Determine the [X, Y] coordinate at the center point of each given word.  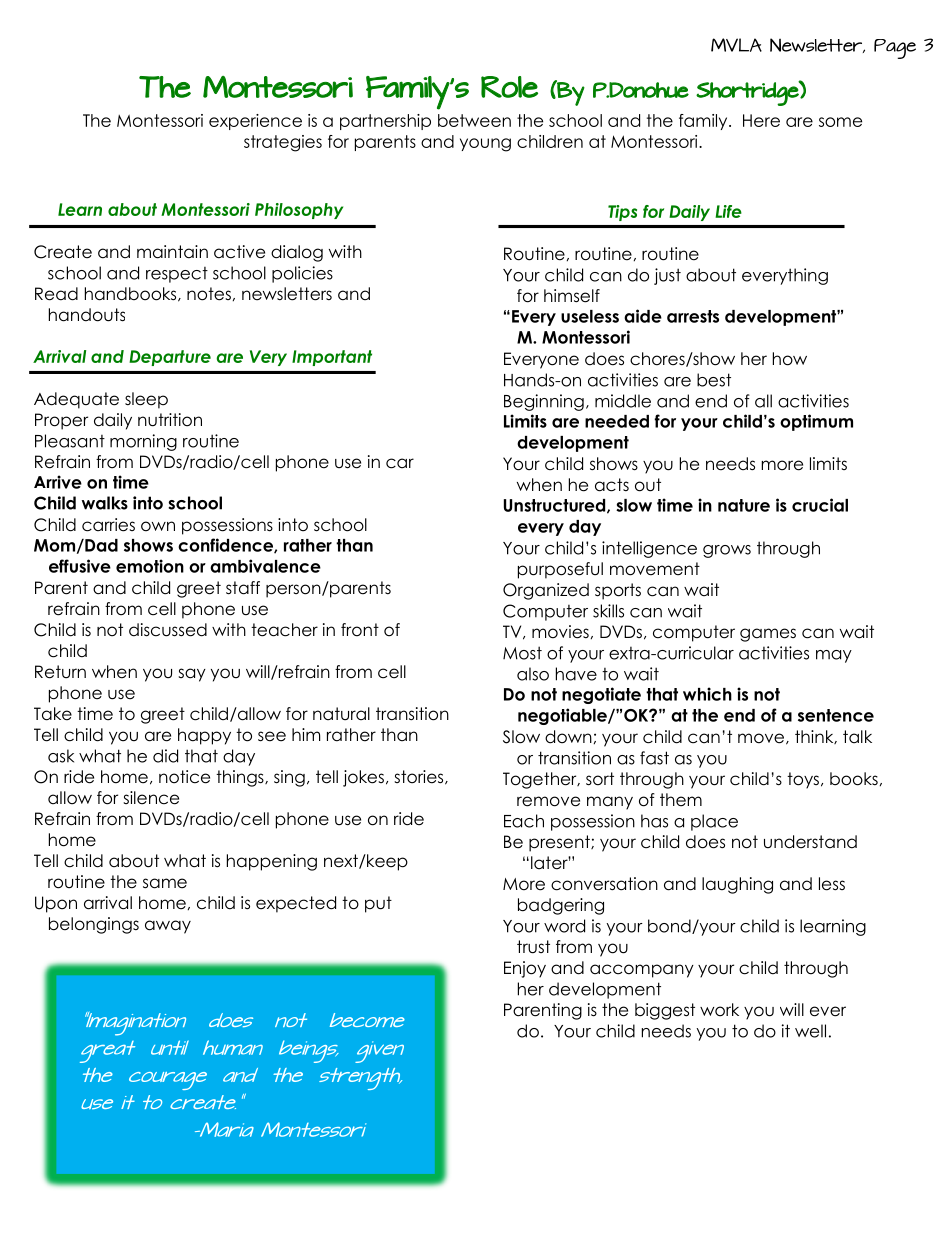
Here [761, 120]
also [533, 674]
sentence [836, 715]
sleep [146, 400]
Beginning [544, 402]
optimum [816, 422]
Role [509, 87]
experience [255, 122]
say [192, 675]
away [168, 927]
